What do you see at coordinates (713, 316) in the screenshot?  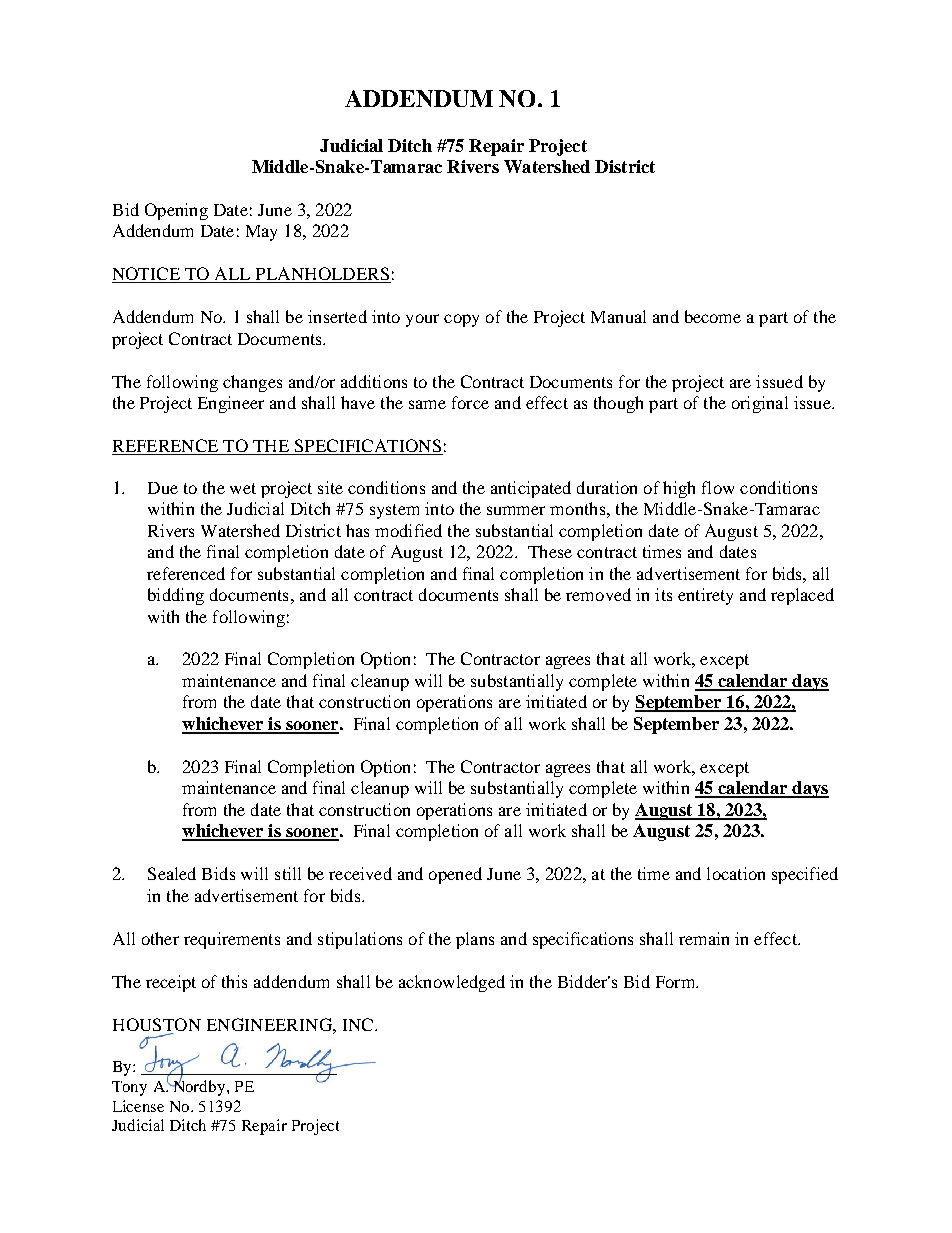 I see `become` at bounding box center [713, 316].
